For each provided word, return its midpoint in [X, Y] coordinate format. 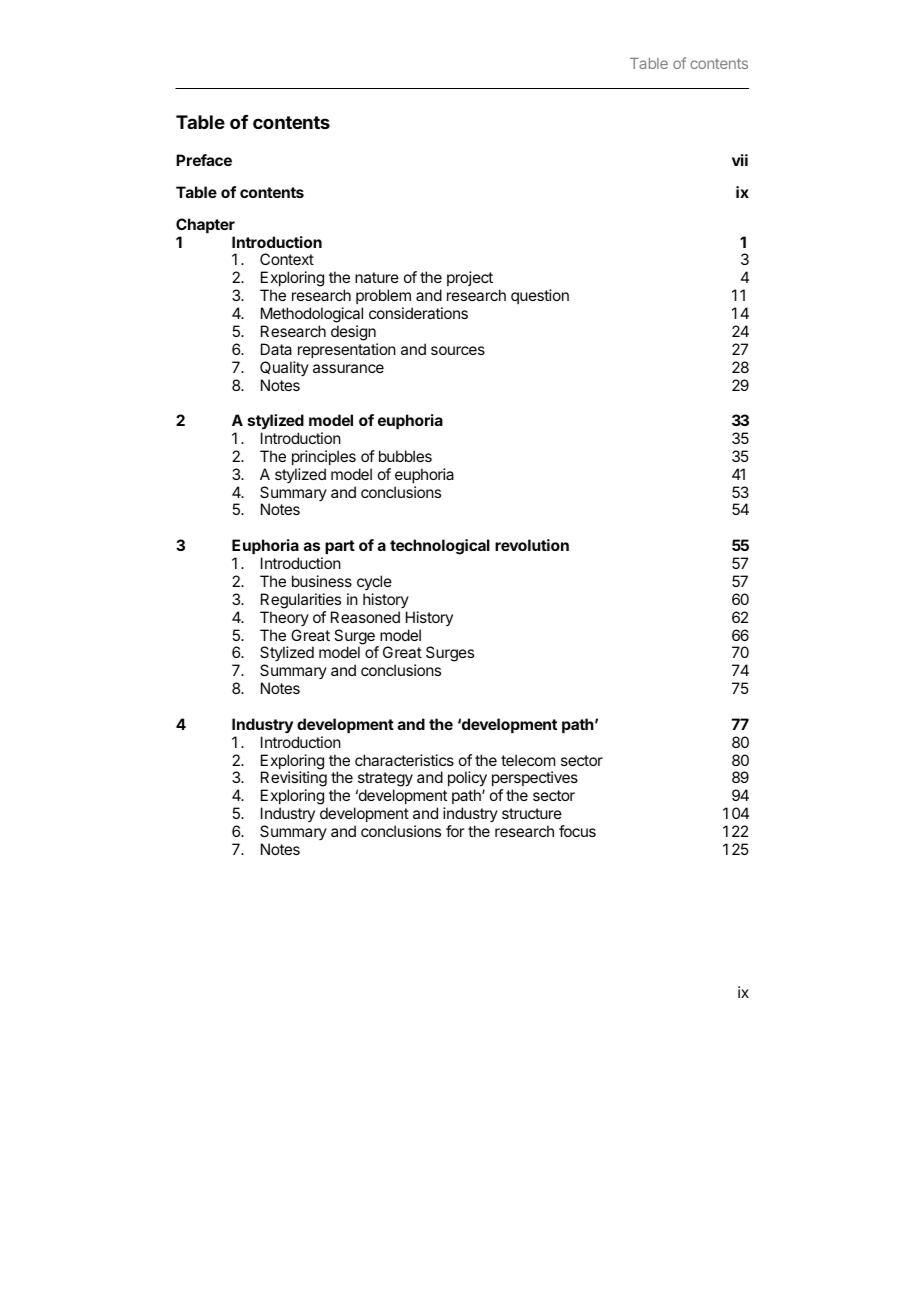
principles [324, 457]
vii [740, 160]
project [470, 278]
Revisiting [294, 780]
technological [440, 547]
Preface [204, 160]
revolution [532, 545]
